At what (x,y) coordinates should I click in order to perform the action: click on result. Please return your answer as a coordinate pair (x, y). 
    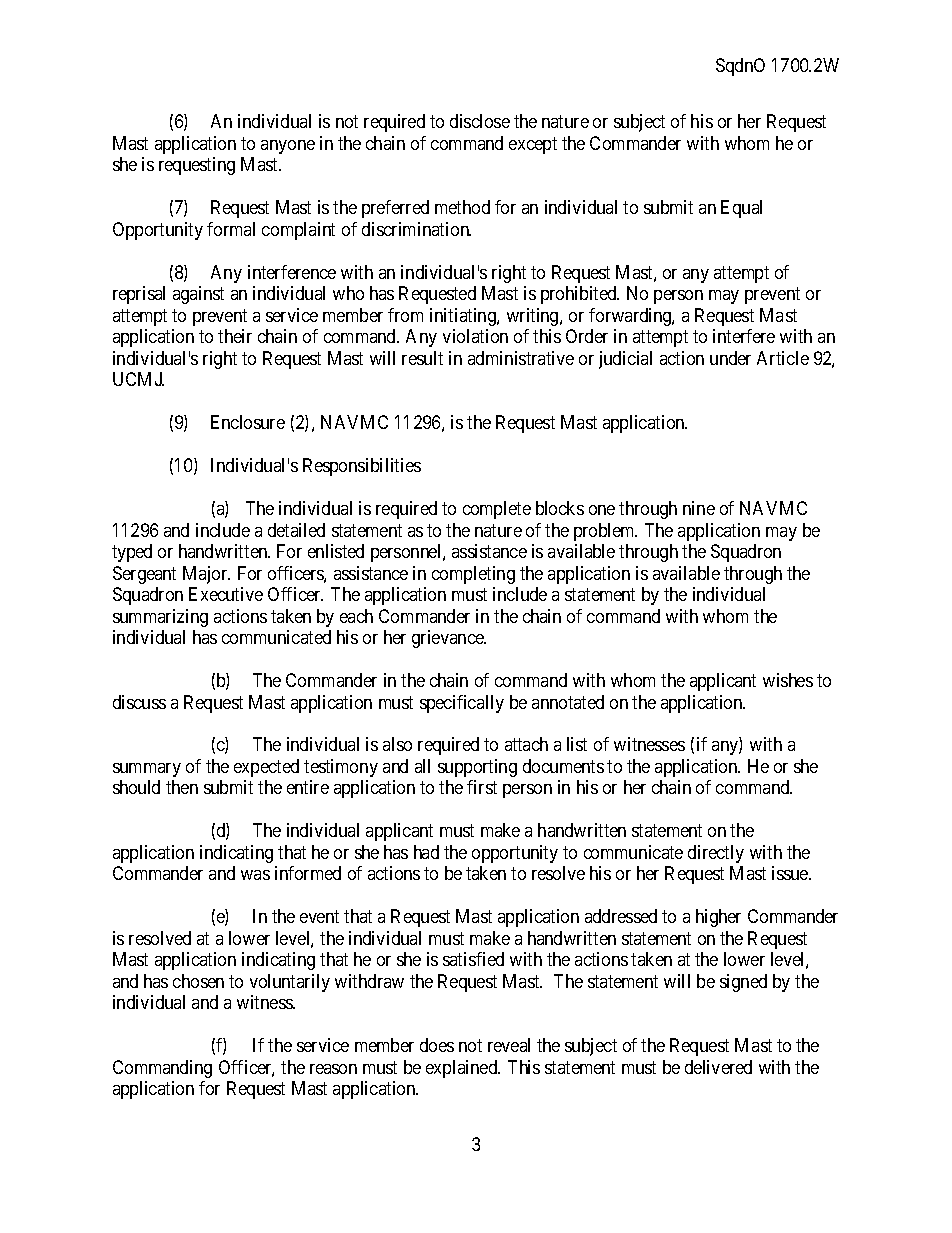
    Looking at the image, I should click on (422, 358).
